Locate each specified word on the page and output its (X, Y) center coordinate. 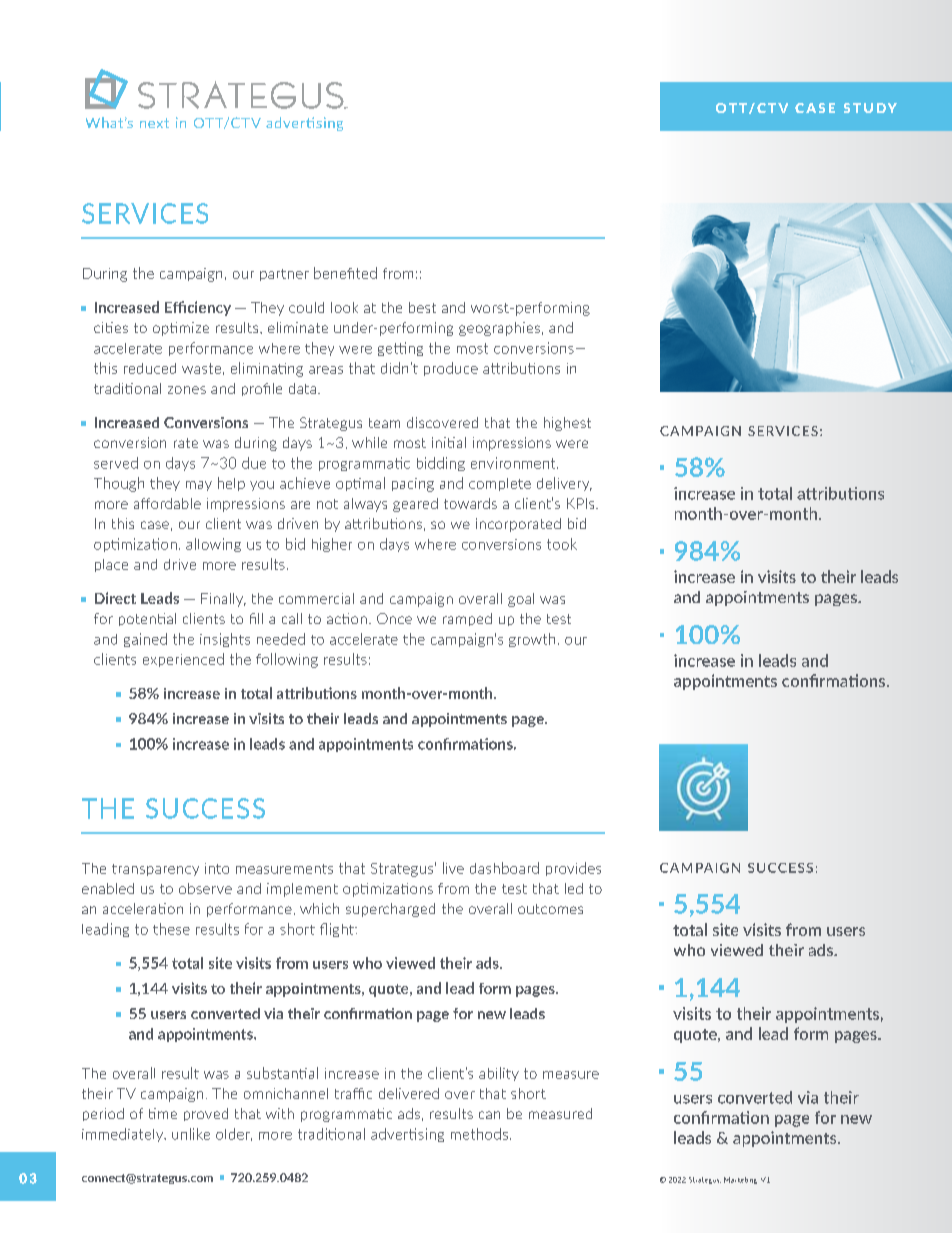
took (562, 544)
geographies (499, 329)
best (422, 307)
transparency (155, 870)
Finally (223, 600)
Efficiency (198, 308)
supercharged (390, 910)
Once (394, 618)
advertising (407, 1135)
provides (573, 869)
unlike (191, 1134)
